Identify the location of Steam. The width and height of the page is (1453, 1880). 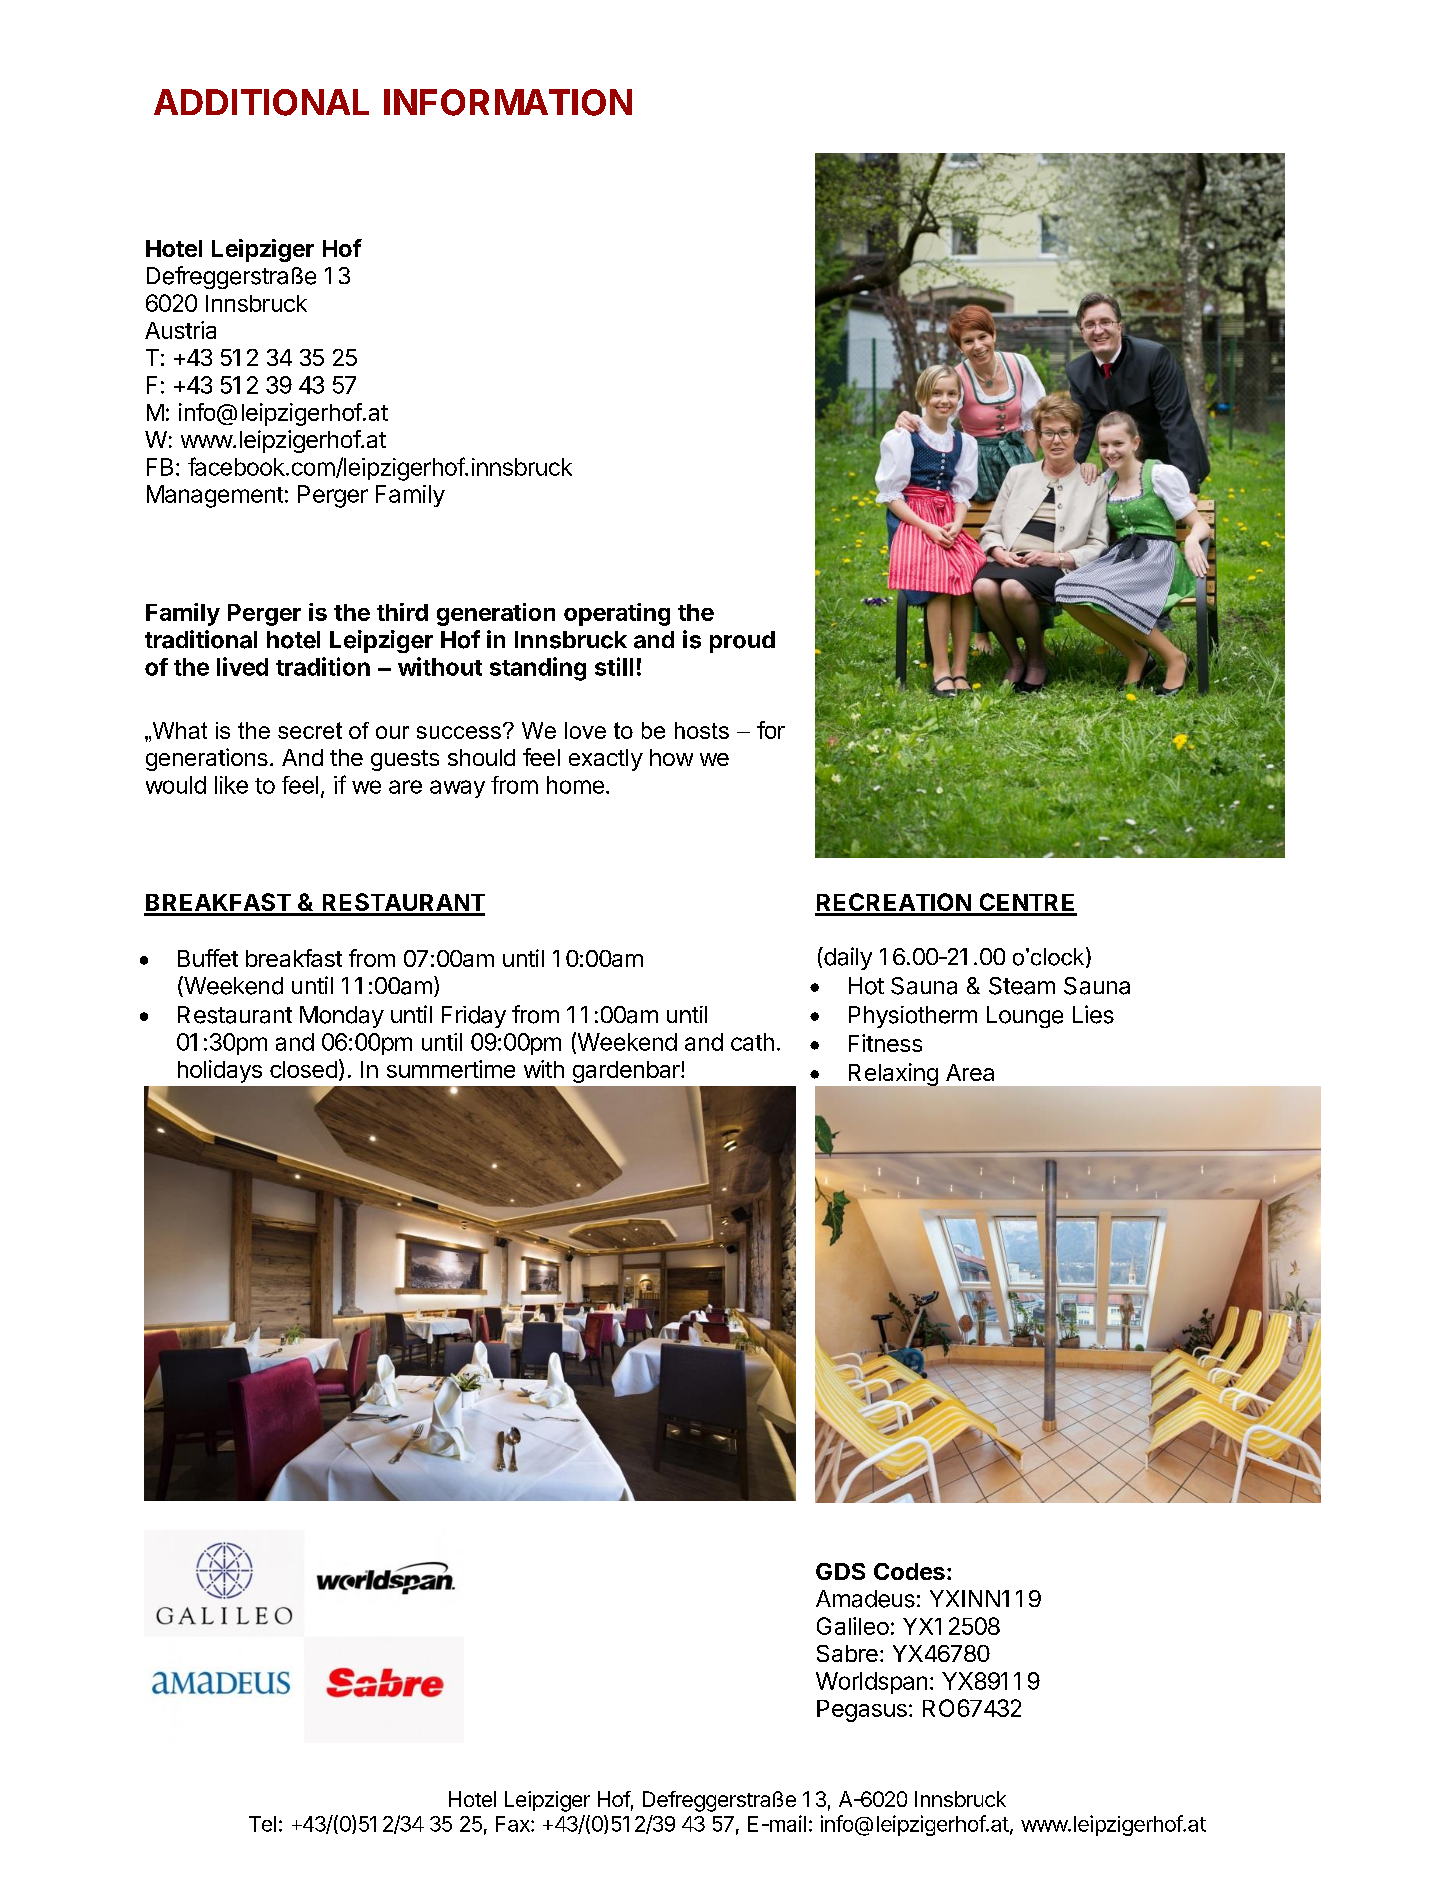
(1022, 986).
